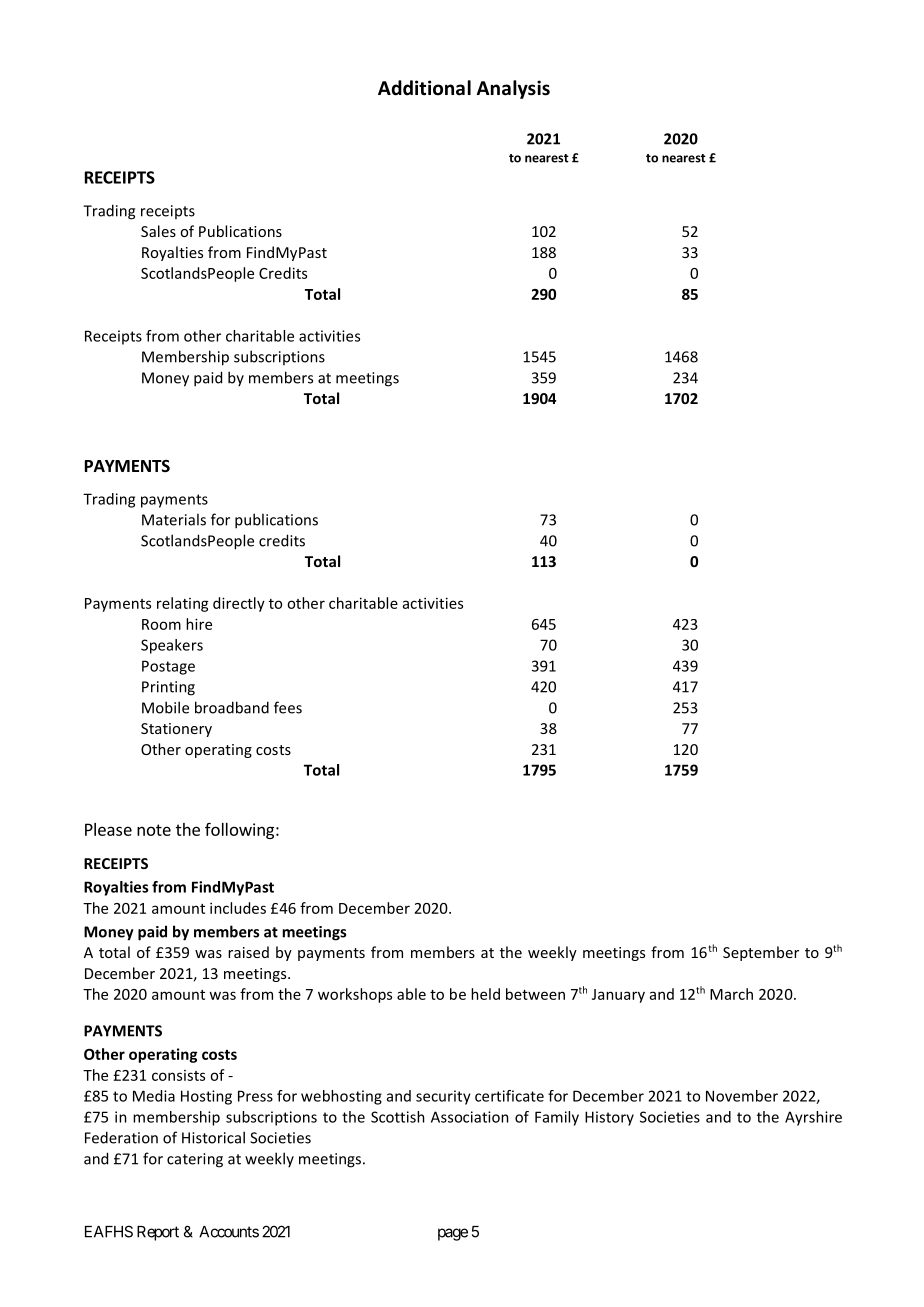  I want to click on includes, so click(238, 908).
